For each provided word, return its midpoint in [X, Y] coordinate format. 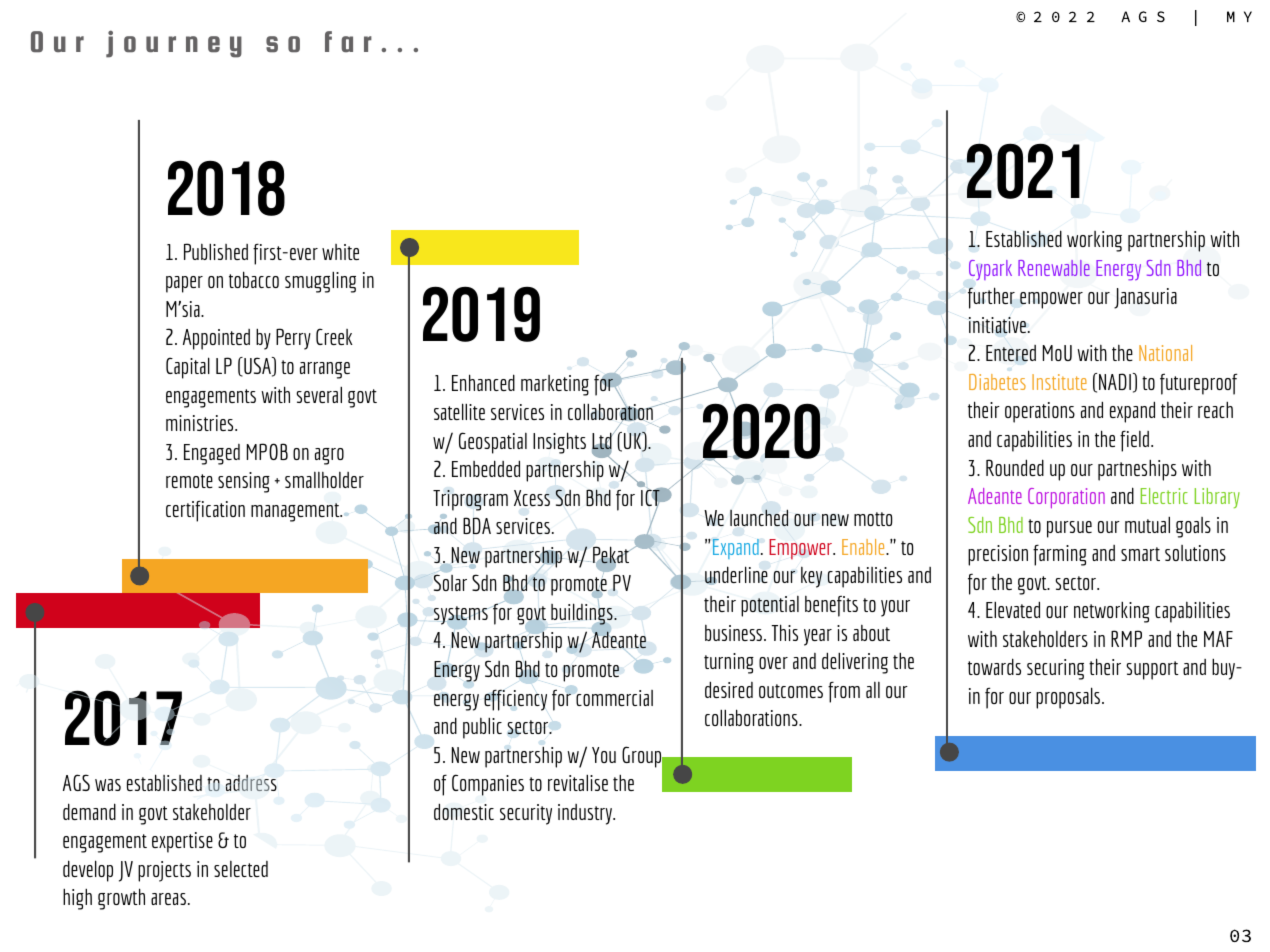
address [251, 783]
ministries [201, 423]
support [1152, 670]
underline [736, 575]
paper [184, 284]
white [340, 252]
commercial [614, 698]
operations [1040, 412]
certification [205, 511]
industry [586, 814]
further [991, 298]
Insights [559, 443]
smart [1140, 554]
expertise [182, 842]
